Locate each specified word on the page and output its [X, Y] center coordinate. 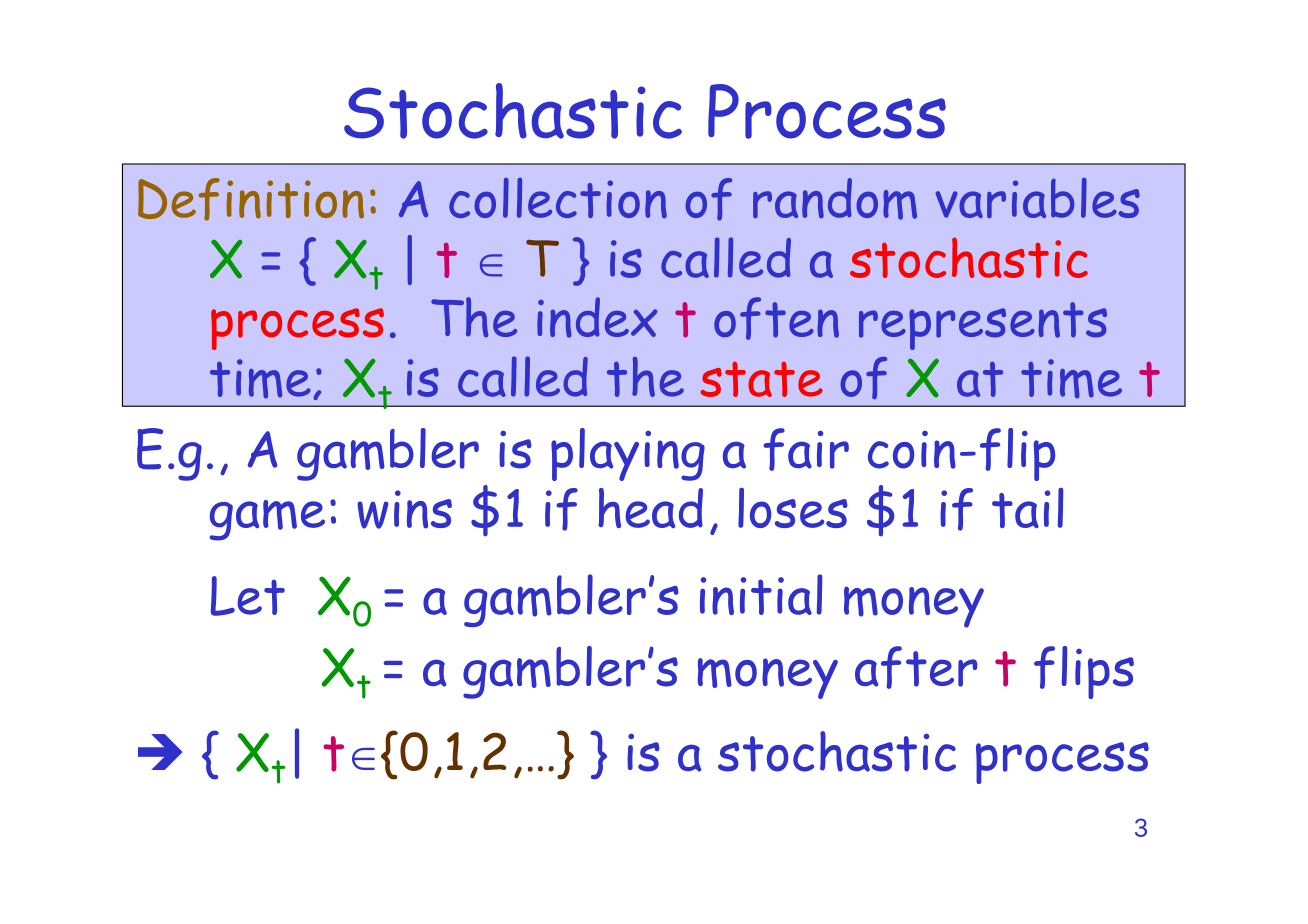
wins [404, 509]
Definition [251, 199]
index [597, 317]
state [761, 379]
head [650, 508]
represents [983, 326]
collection [558, 198]
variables [1037, 198]
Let [248, 596]
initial [761, 594]
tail [1027, 508]
